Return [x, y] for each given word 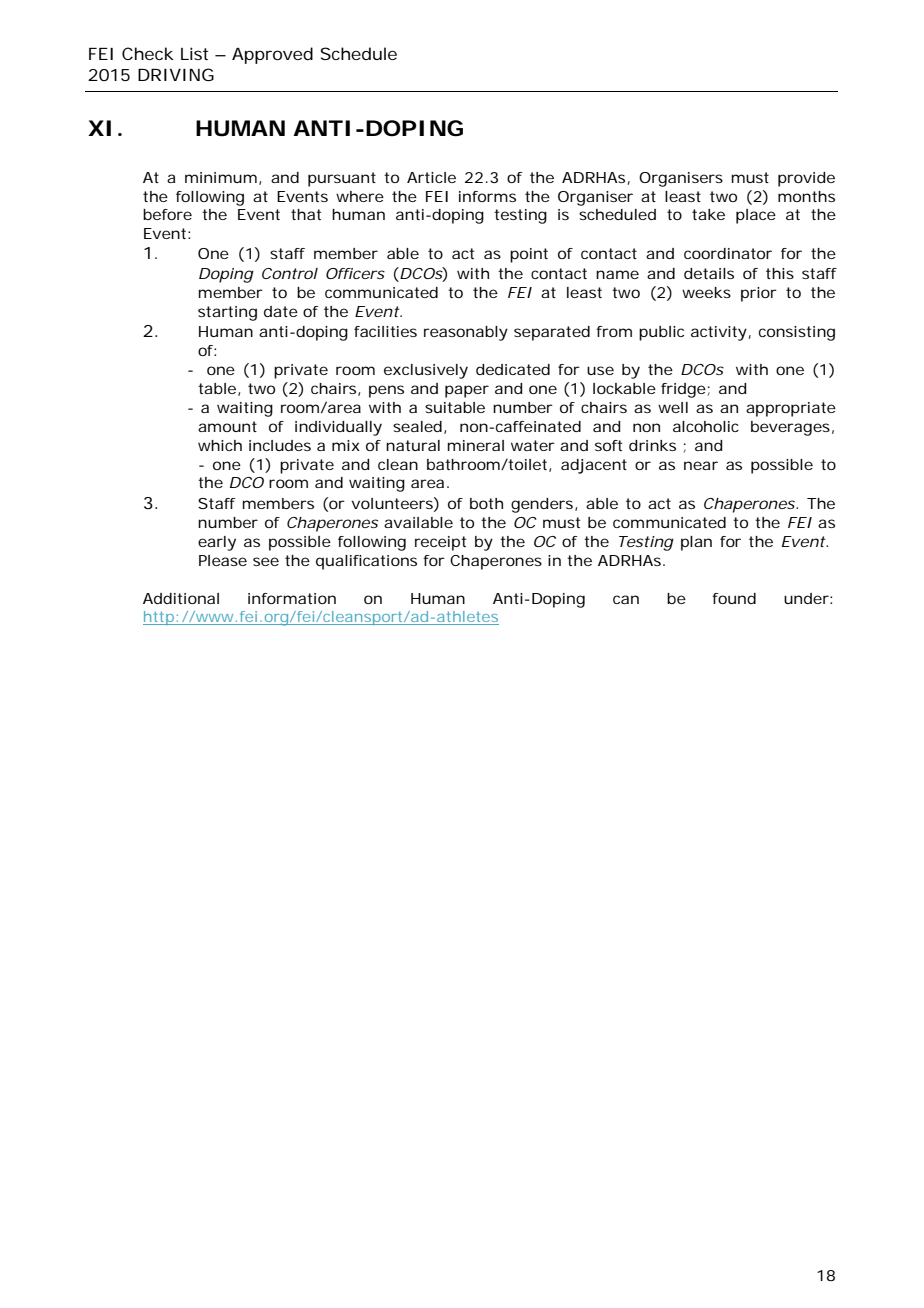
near [701, 465]
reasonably [466, 333]
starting [227, 313]
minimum [221, 177]
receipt [440, 543]
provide [806, 179]
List [194, 53]
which [220, 445]
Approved [272, 55]
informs [487, 196]
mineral [476, 445]
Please [223, 560]
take [708, 214]
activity [719, 333]
